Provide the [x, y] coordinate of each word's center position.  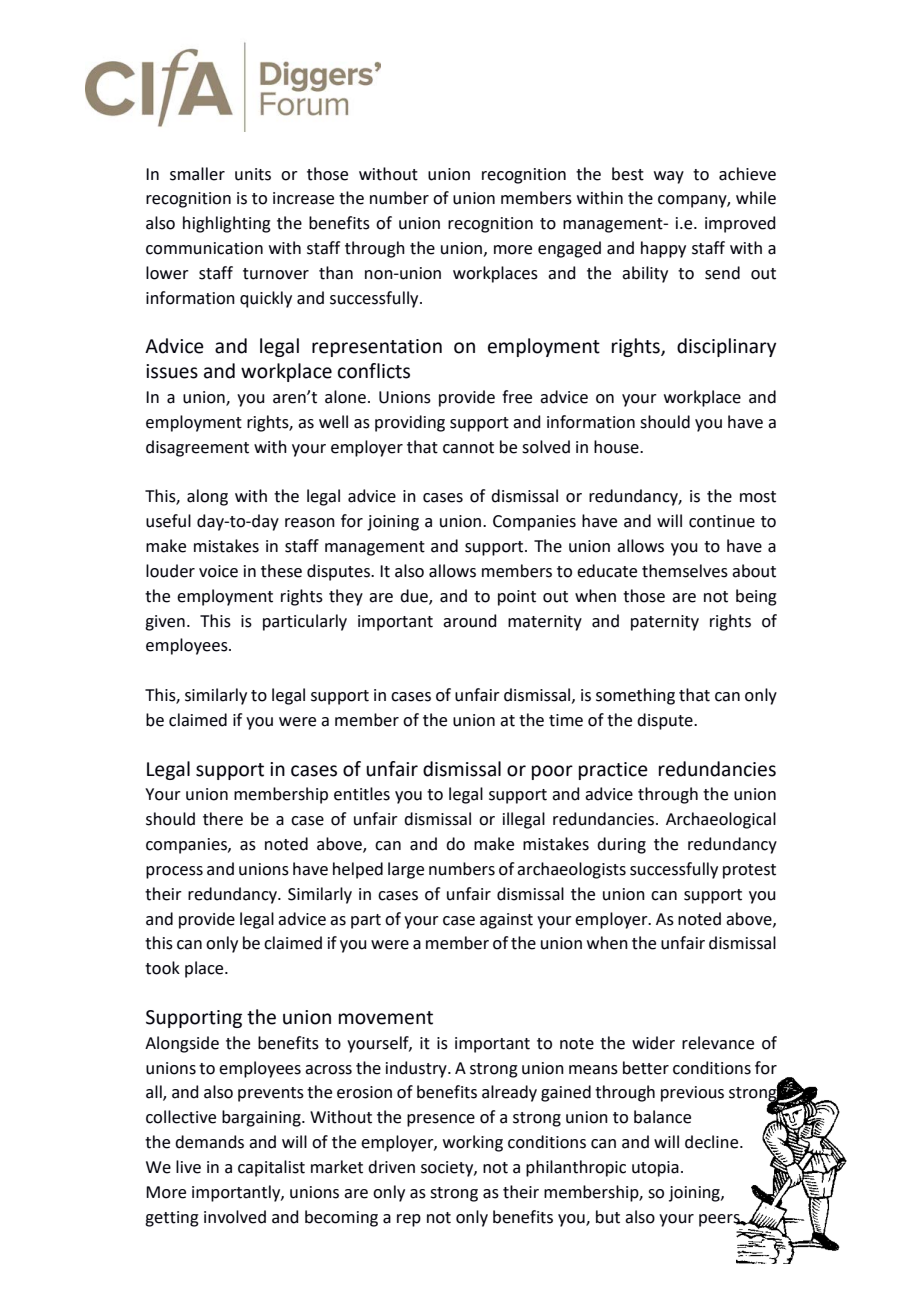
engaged [569, 249]
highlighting [227, 224]
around [470, 621]
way [669, 177]
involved [235, 1217]
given [165, 623]
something [635, 696]
